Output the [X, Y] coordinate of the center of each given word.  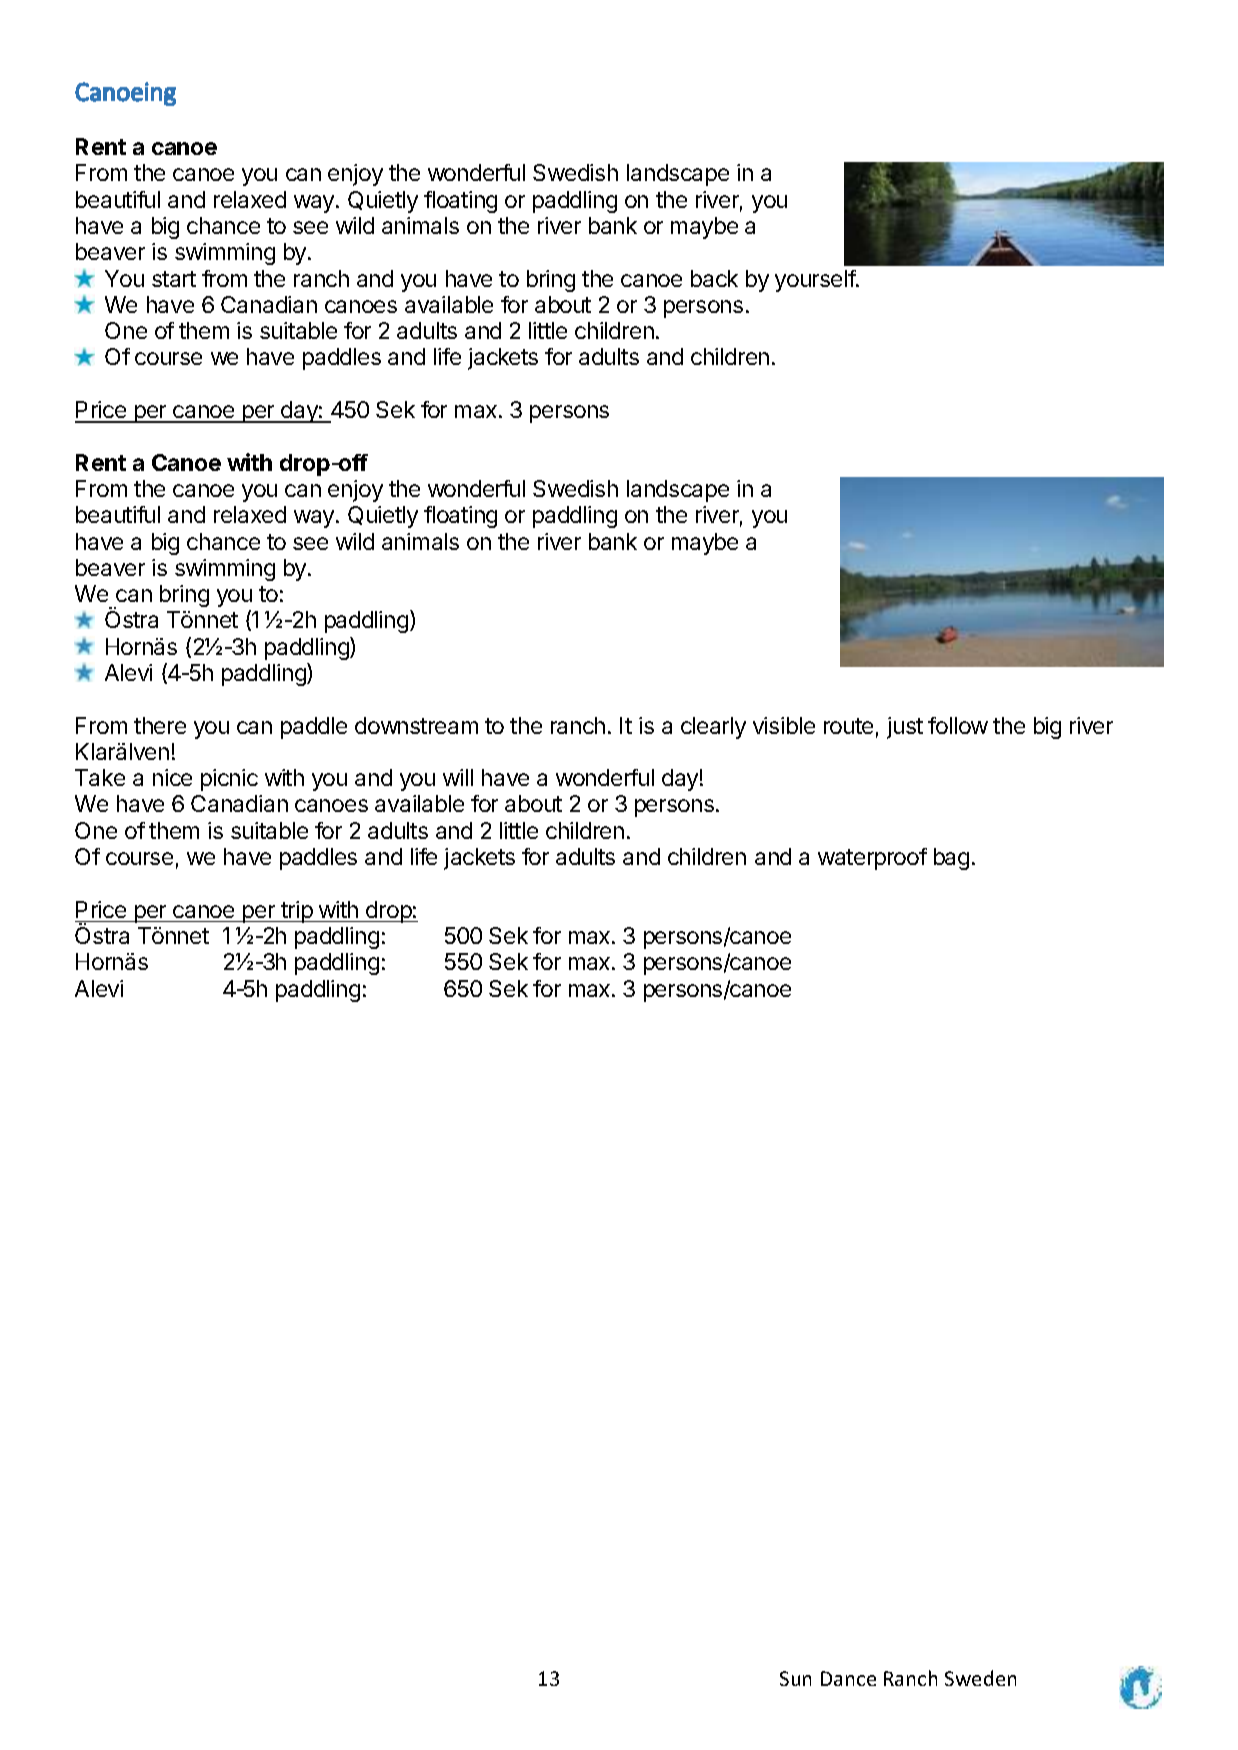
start [174, 279]
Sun [795, 1678]
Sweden [980, 1678]
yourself [816, 281]
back [714, 278]
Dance [848, 1678]
